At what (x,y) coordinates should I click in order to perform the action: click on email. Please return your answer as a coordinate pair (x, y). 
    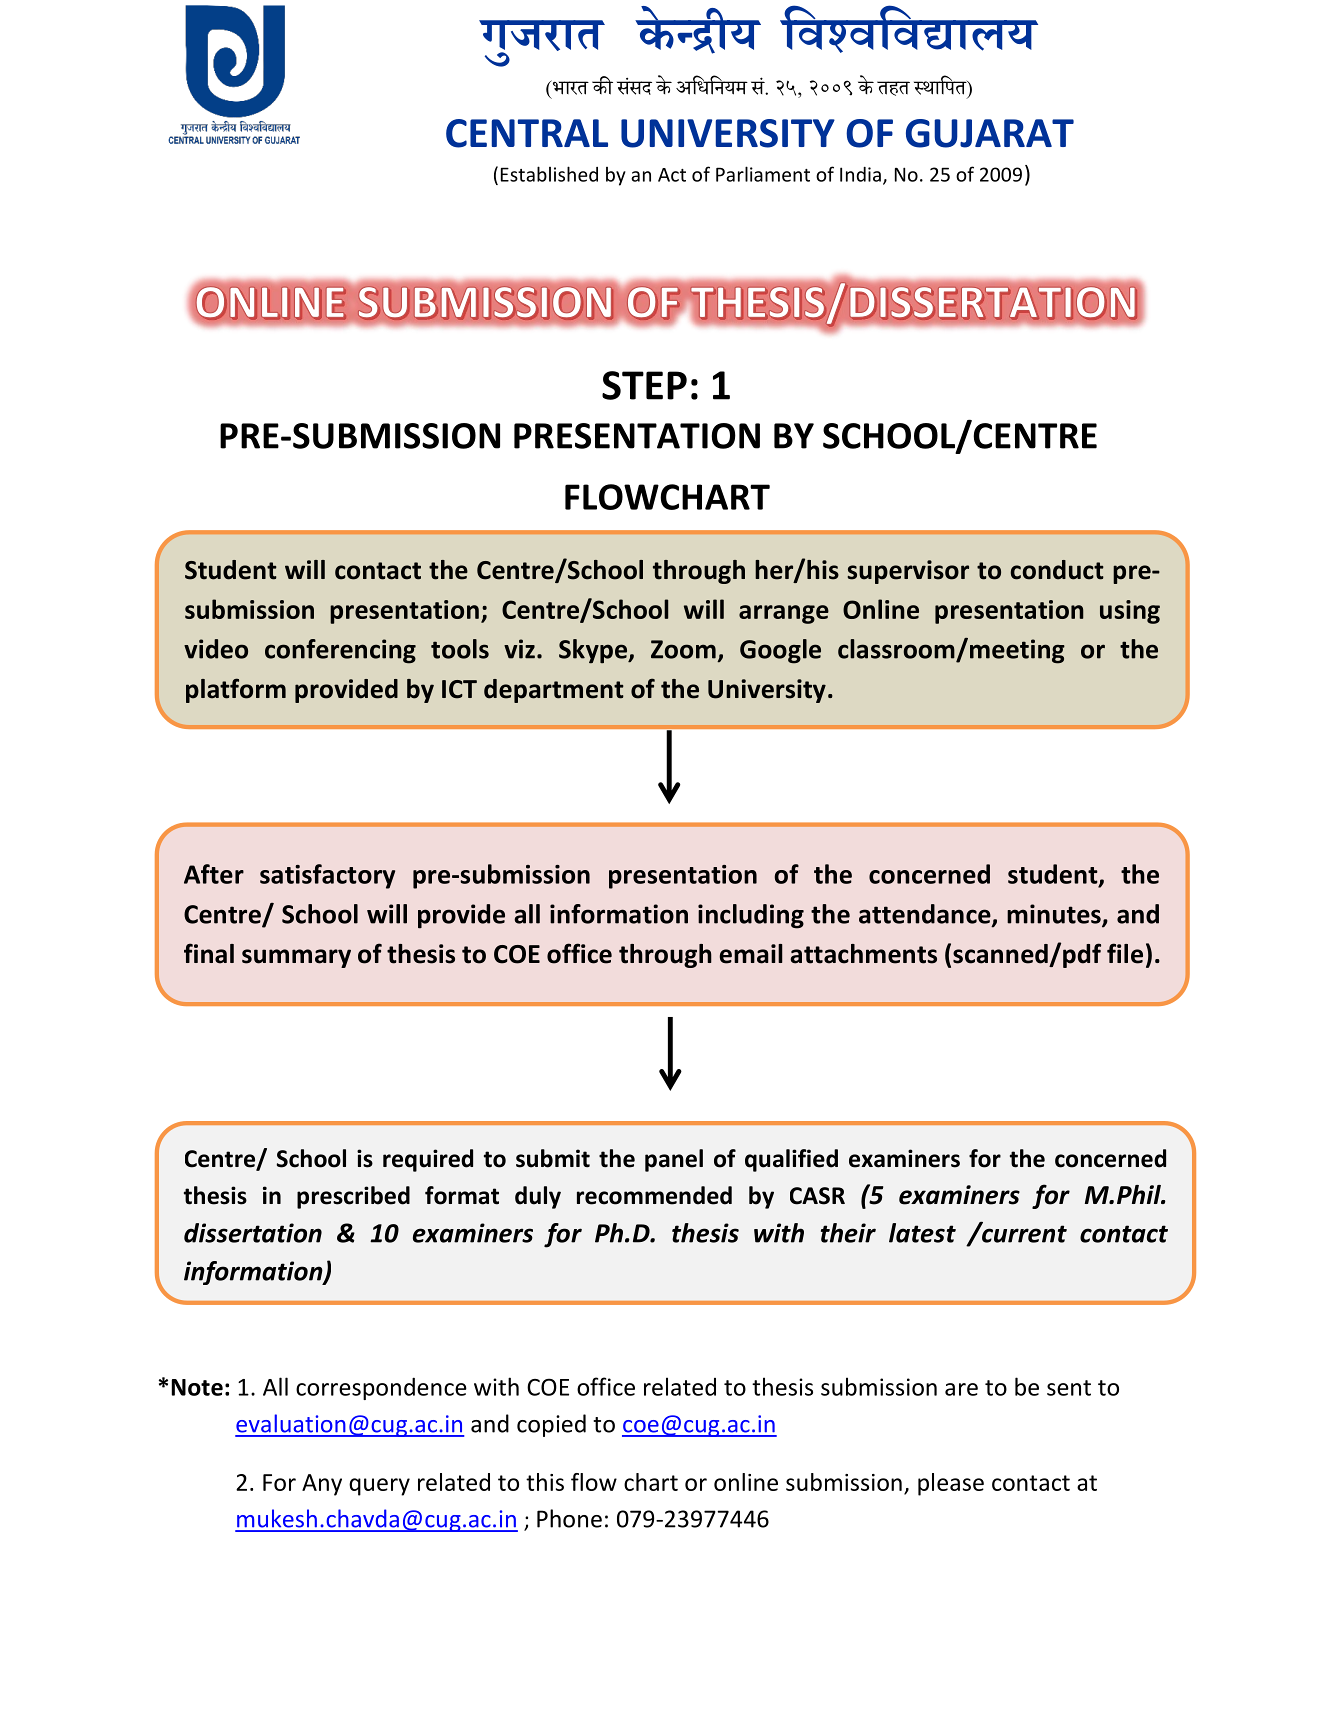
    Looking at the image, I should click on (751, 954).
